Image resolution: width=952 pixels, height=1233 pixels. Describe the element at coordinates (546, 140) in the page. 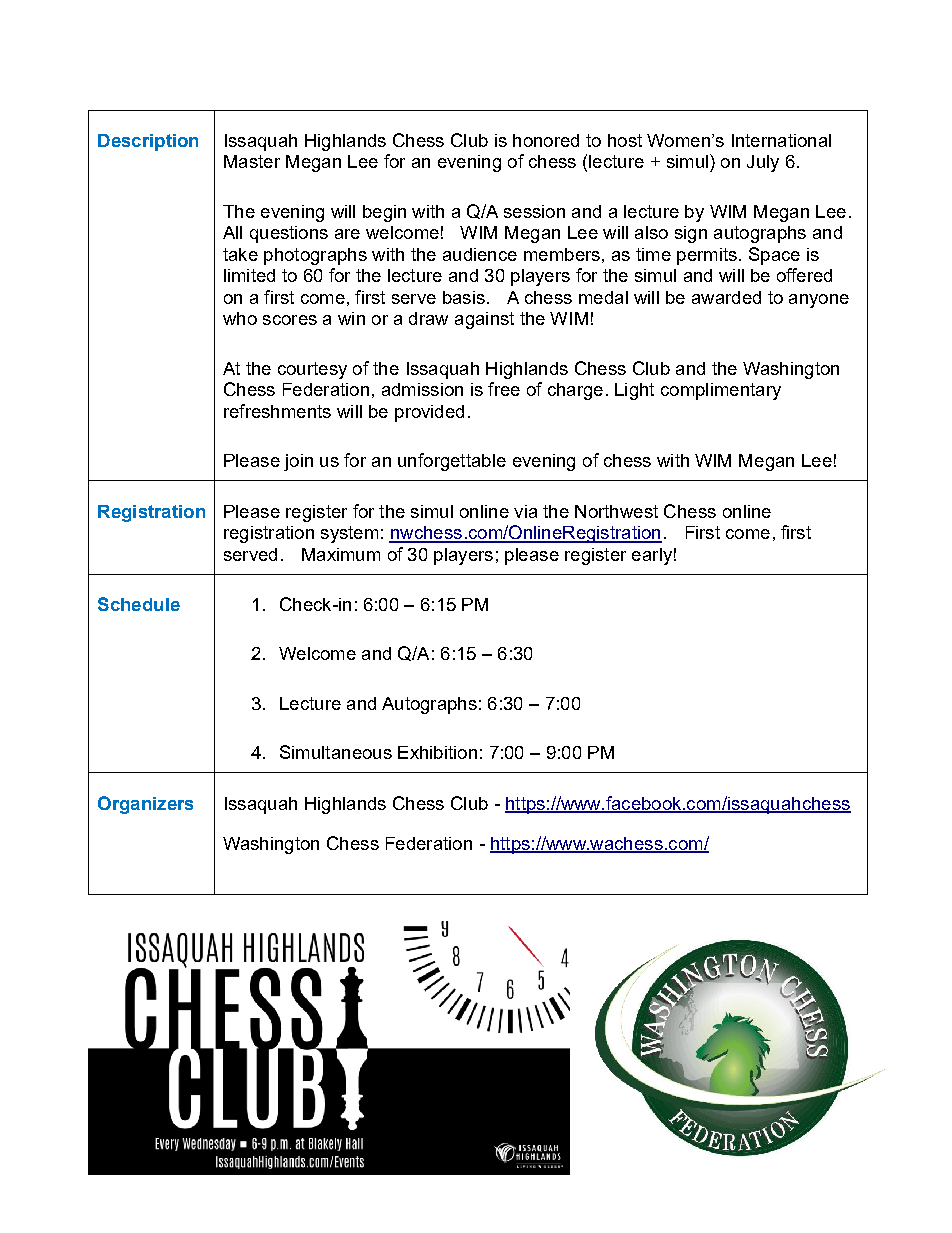

I see `honored` at that location.
